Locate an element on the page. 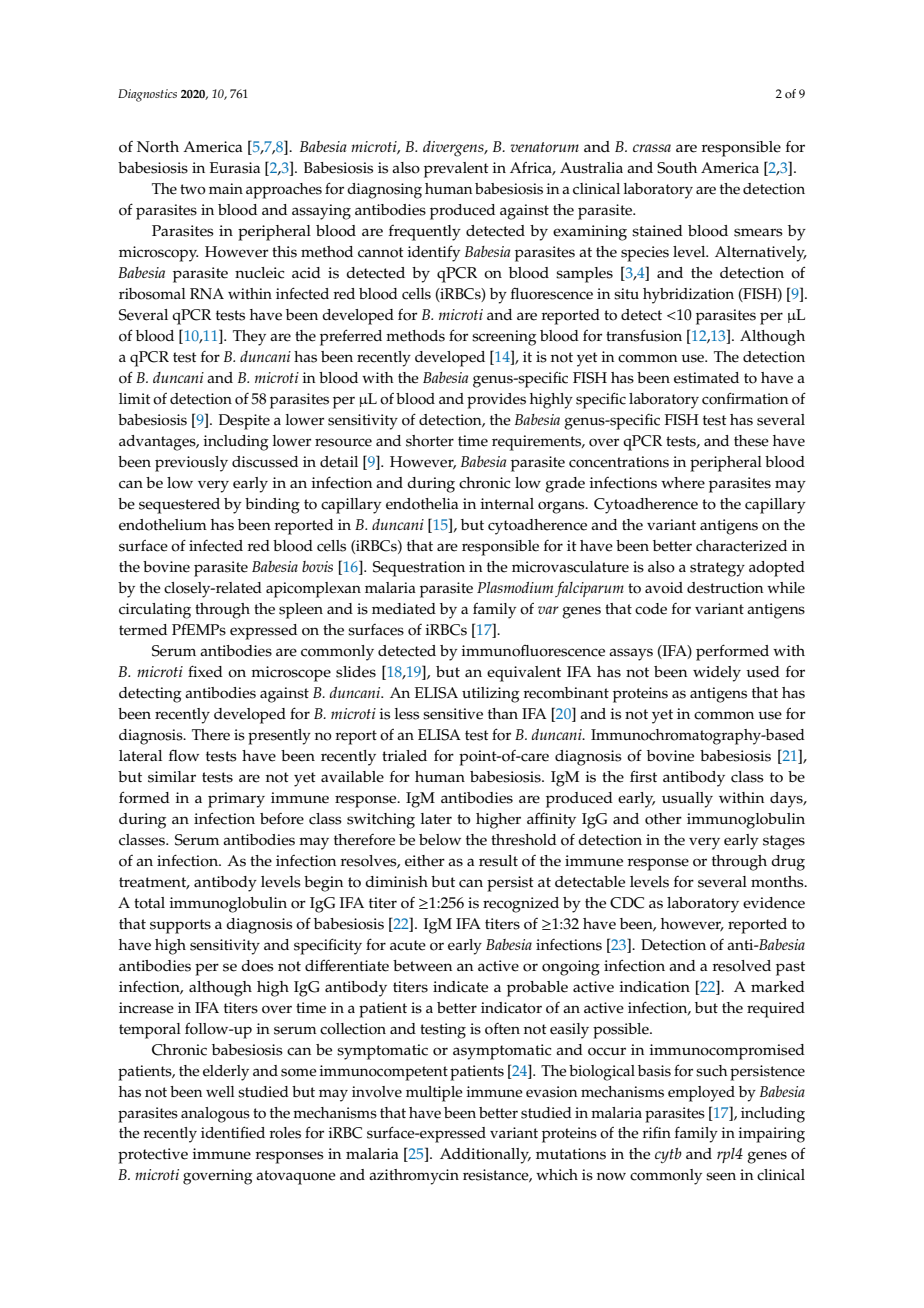  South is located at coordinates (677, 168).
